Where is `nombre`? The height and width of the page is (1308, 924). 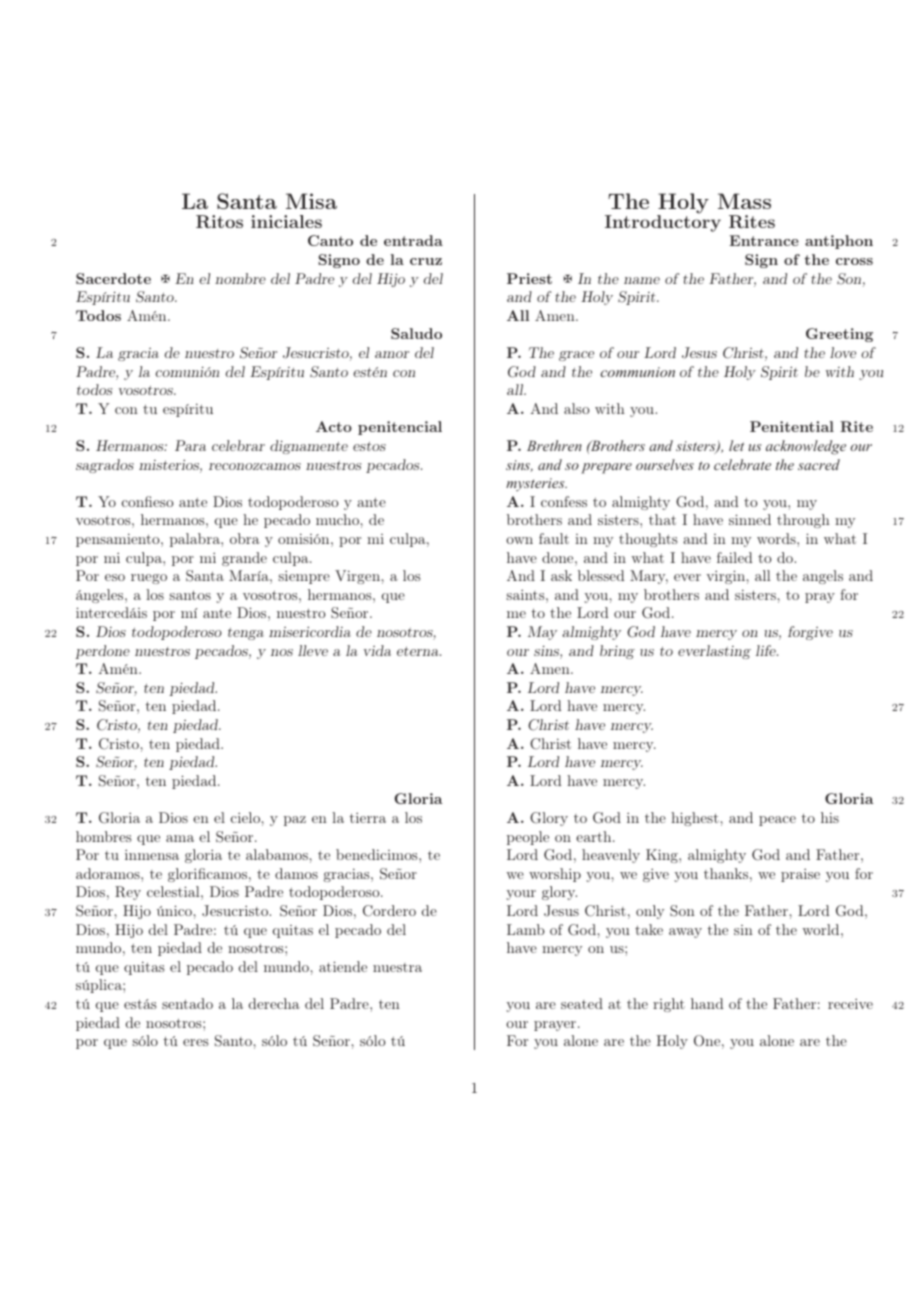 nombre is located at coordinates (240, 278).
